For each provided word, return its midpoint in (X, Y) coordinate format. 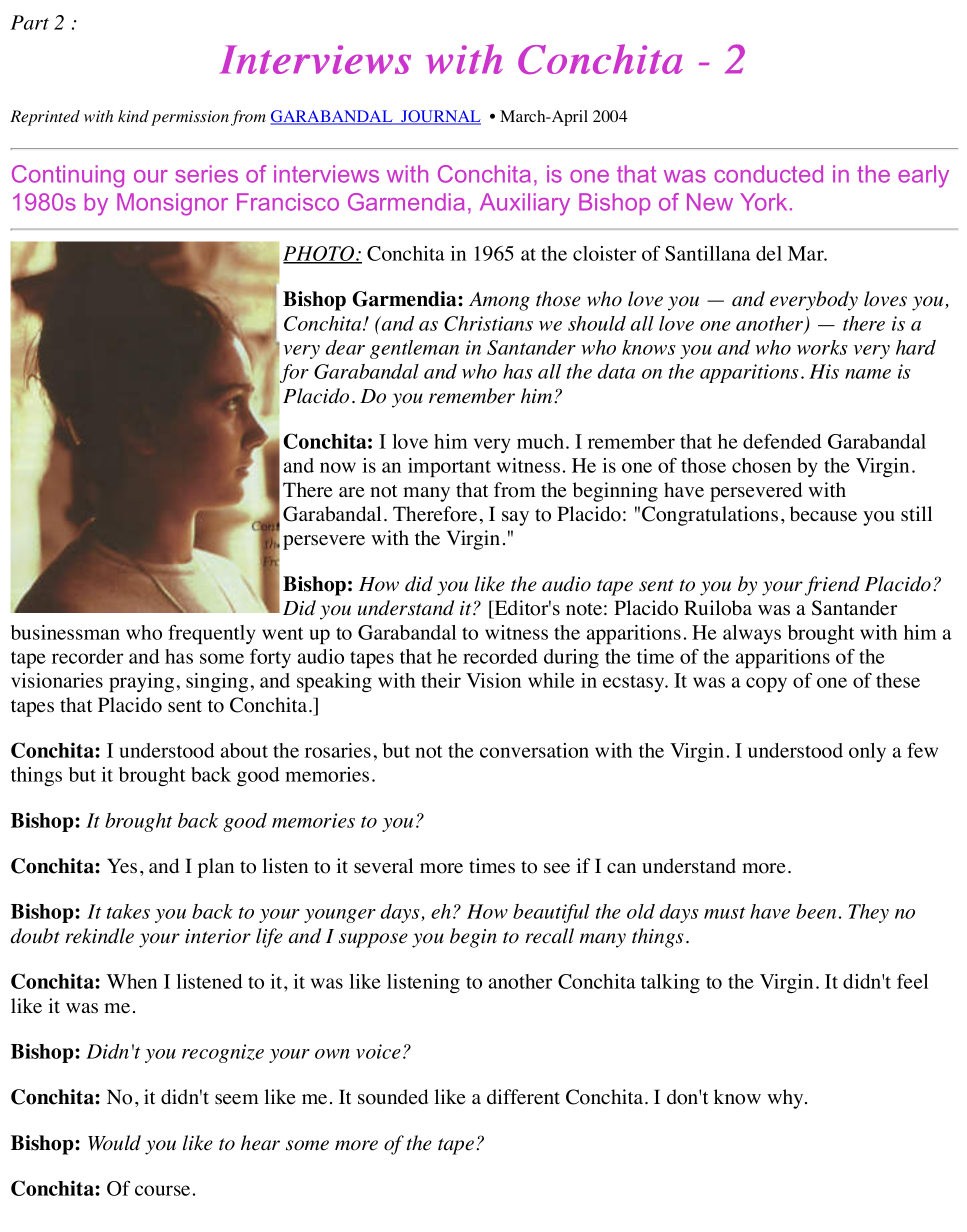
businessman (65, 632)
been (816, 911)
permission (190, 118)
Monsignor (172, 204)
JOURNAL (440, 117)
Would (114, 1143)
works (822, 347)
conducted (768, 174)
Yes (122, 866)
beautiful (551, 913)
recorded (500, 656)
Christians (488, 323)
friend (832, 586)
